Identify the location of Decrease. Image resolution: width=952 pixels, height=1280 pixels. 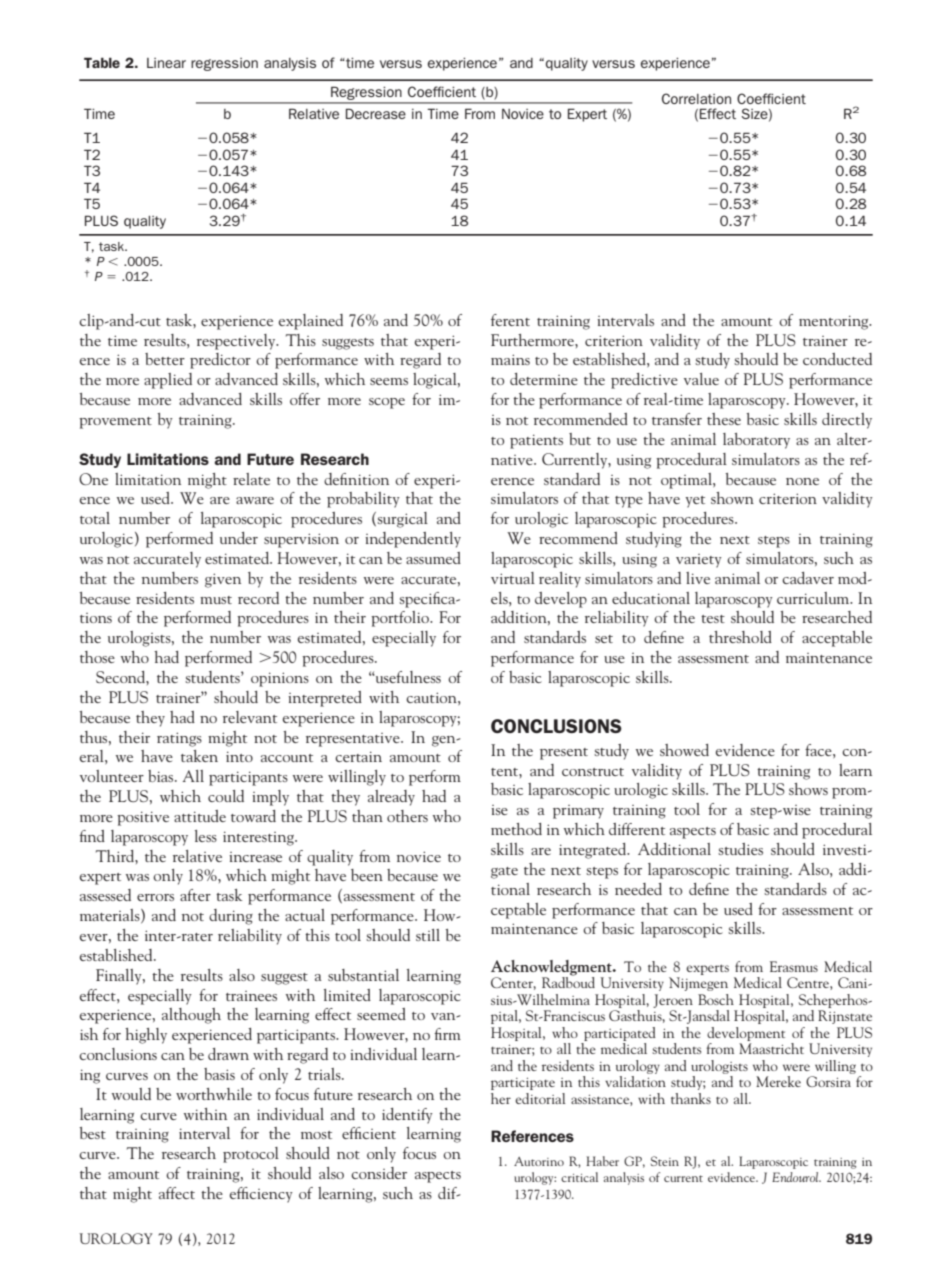
(376, 113).
